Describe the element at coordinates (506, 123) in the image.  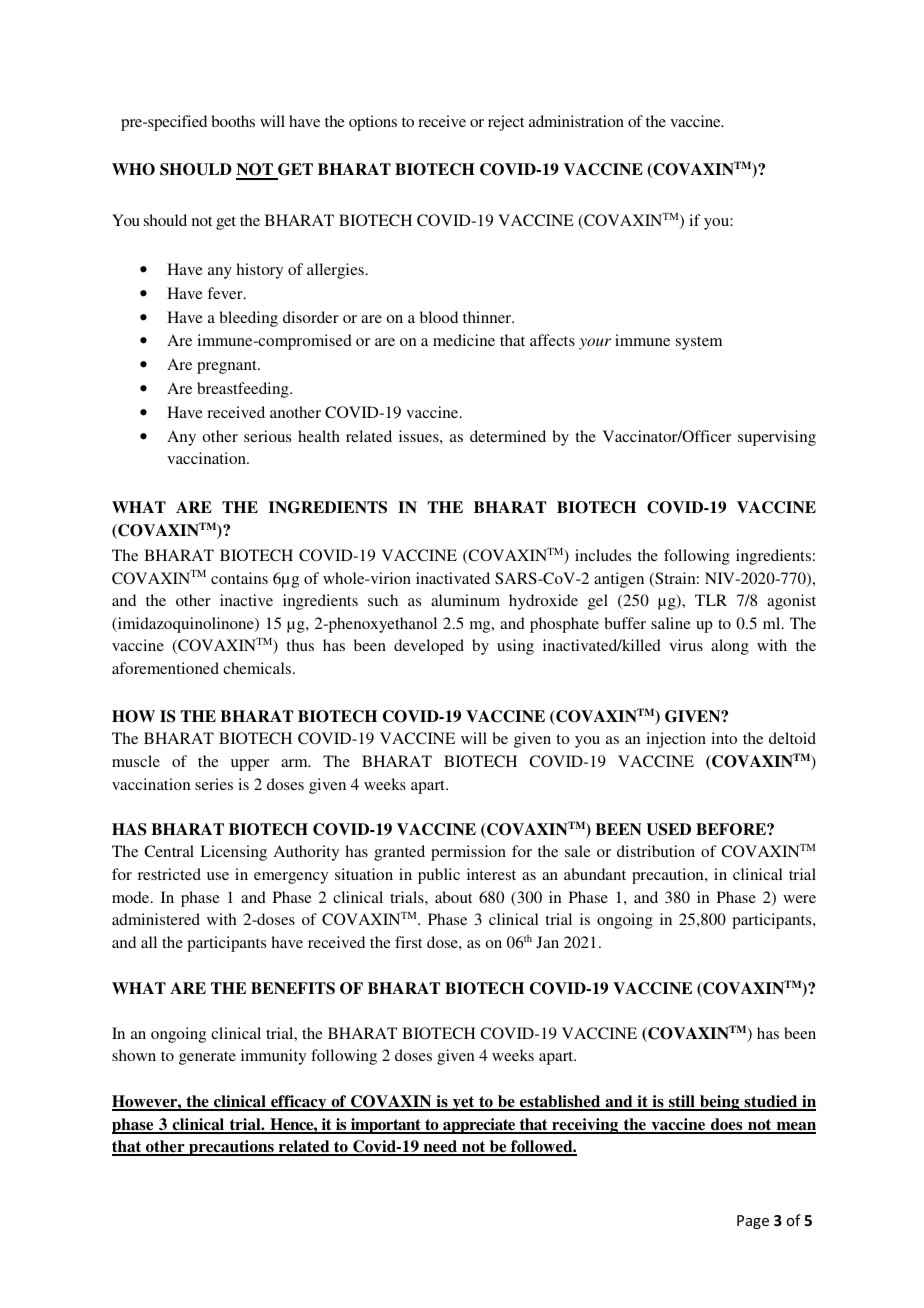
I see `reject` at that location.
